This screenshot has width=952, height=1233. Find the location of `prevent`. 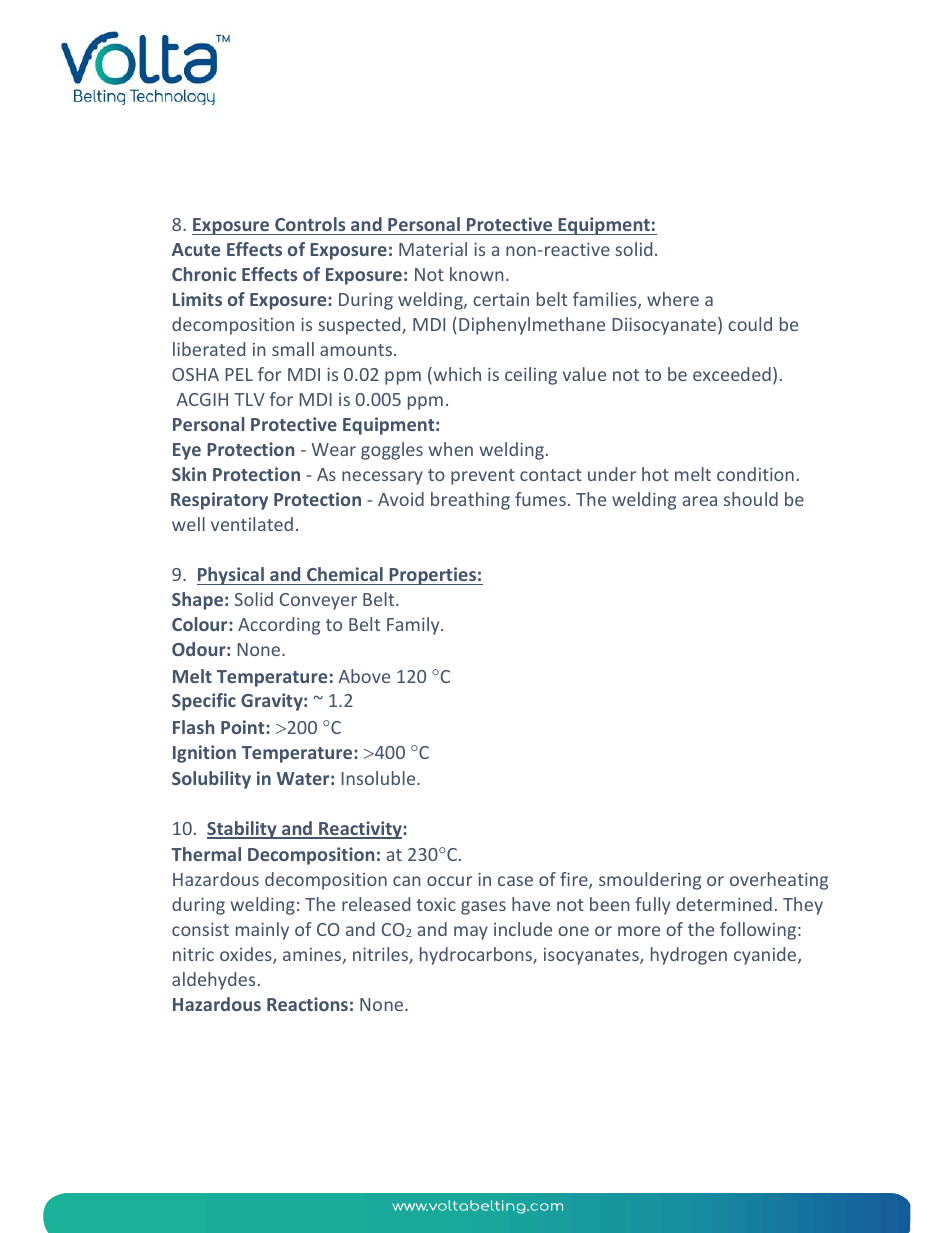

prevent is located at coordinates (483, 477).
